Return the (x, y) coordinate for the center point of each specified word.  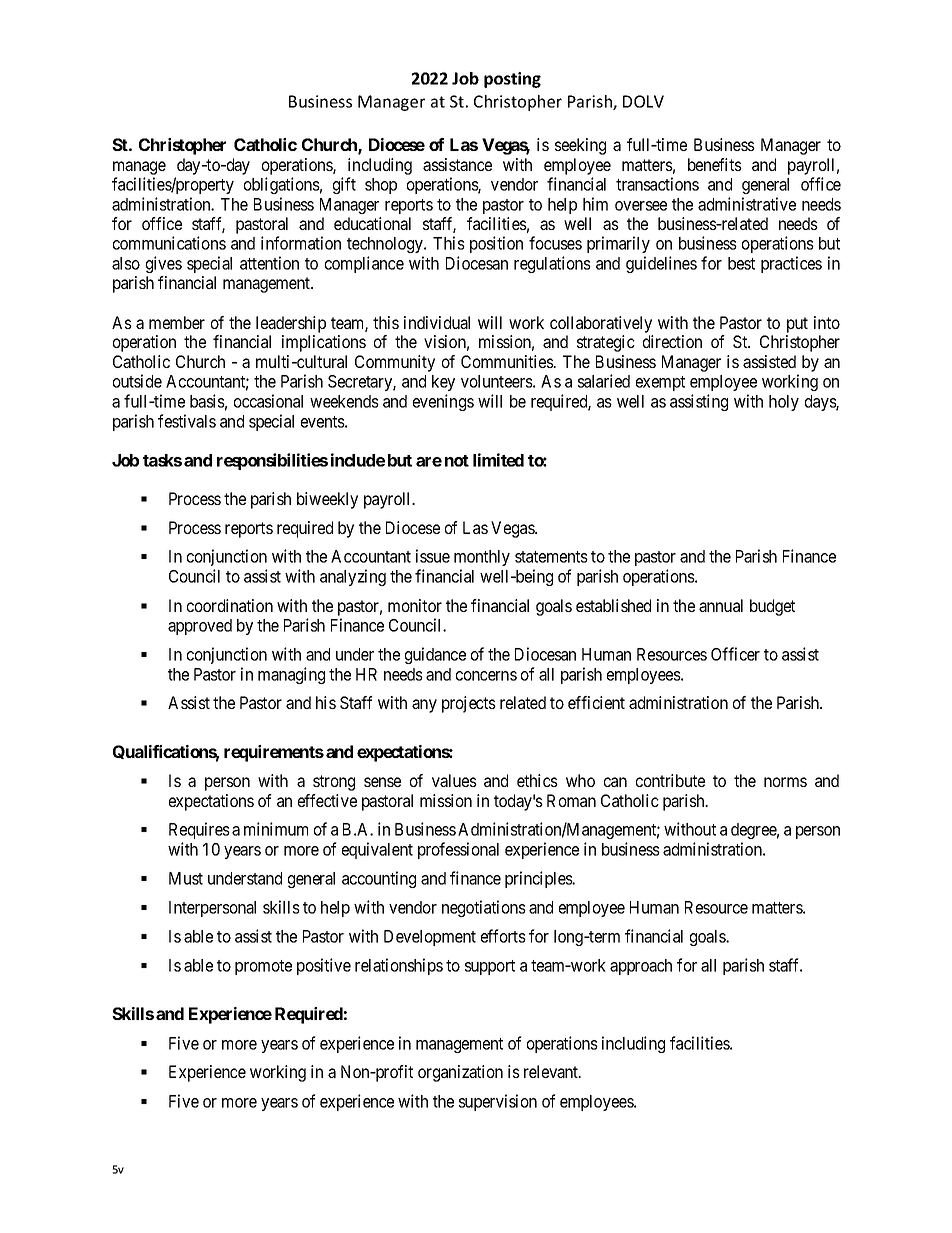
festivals (187, 421)
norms (785, 782)
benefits (715, 164)
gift (344, 185)
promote (263, 967)
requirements (274, 753)
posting (512, 80)
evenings (443, 402)
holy (784, 403)
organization (460, 1073)
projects (469, 704)
